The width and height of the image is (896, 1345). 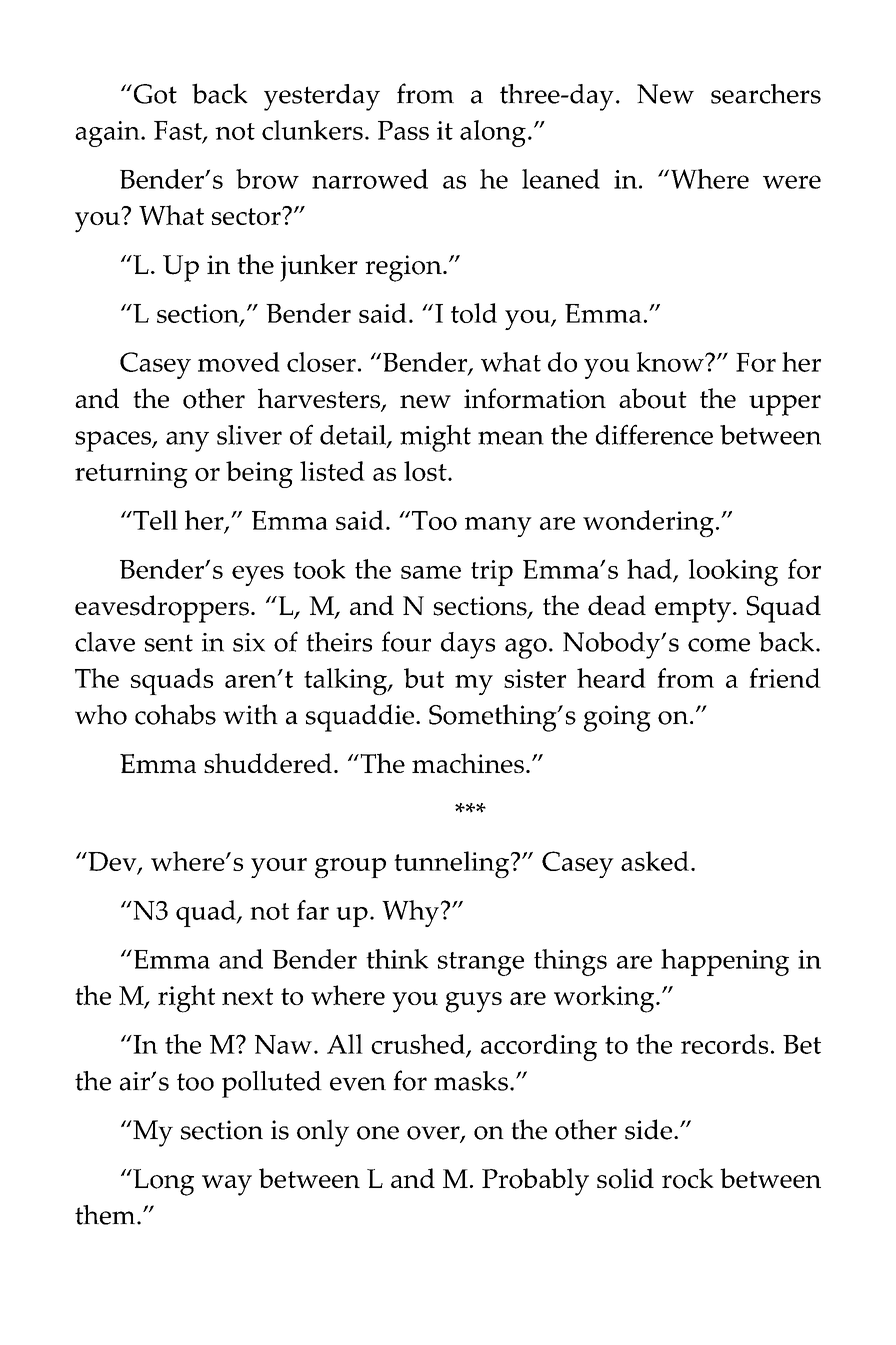 I want to click on searchers, so click(x=766, y=94).
